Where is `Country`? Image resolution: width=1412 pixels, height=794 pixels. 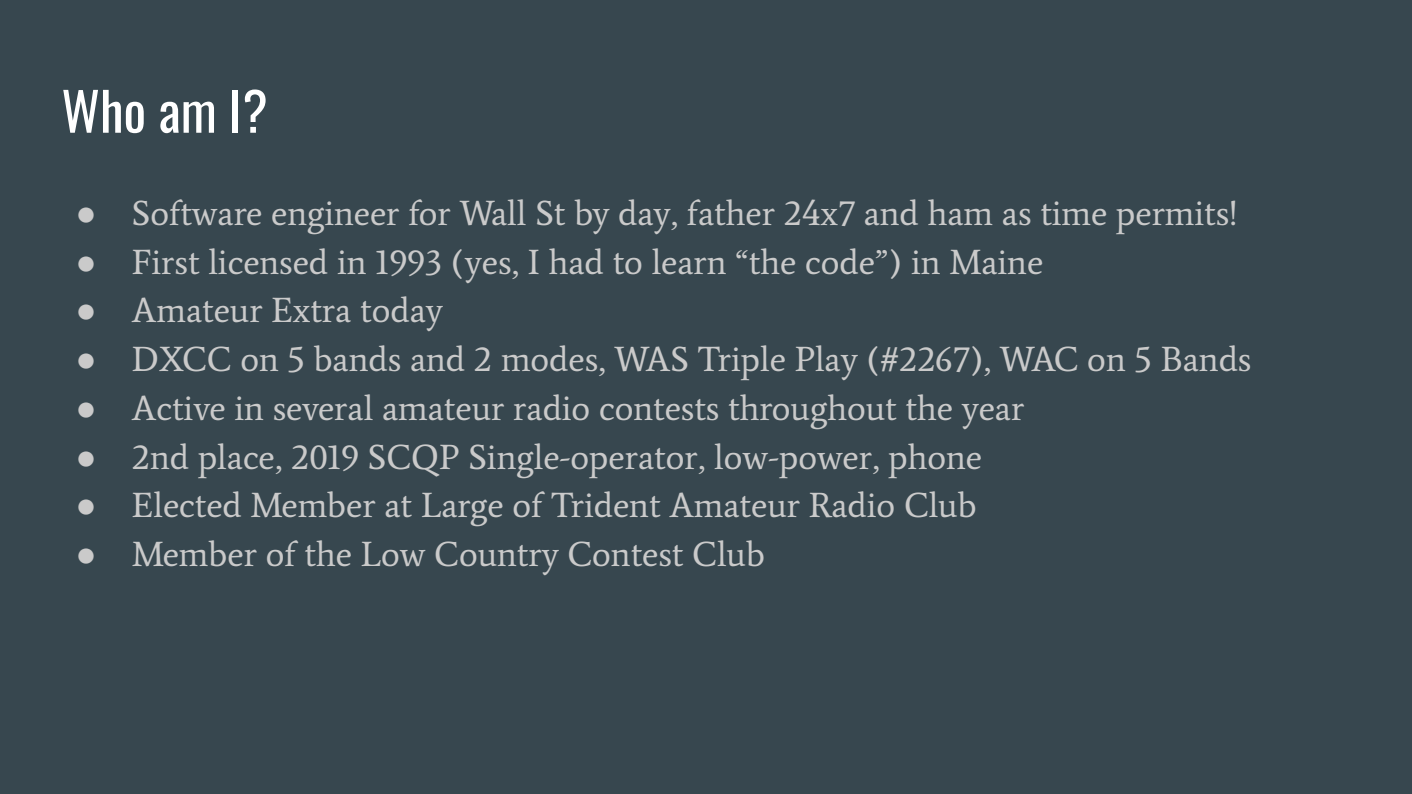
Country is located at coordinates (497, 558).
